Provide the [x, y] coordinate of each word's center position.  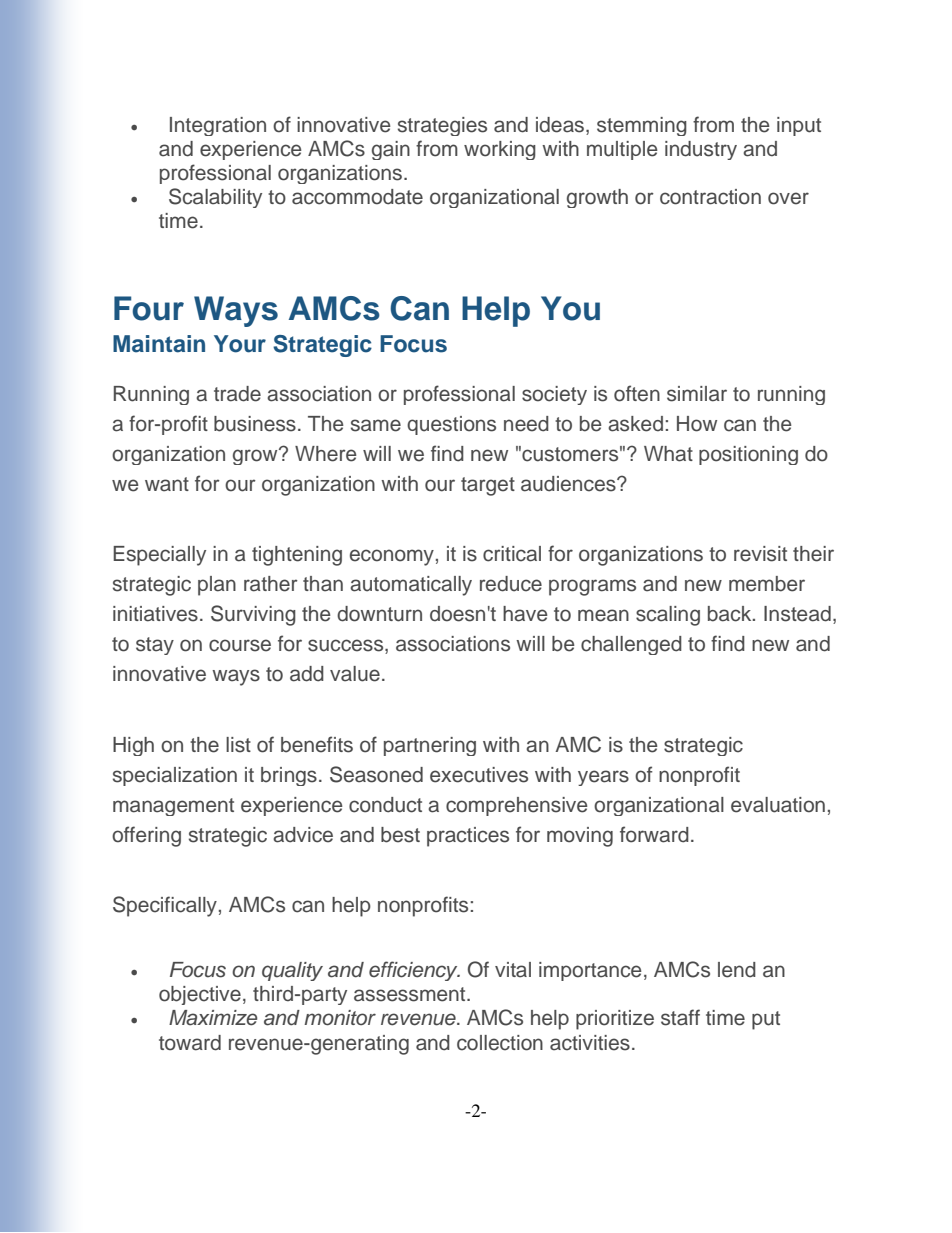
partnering [430, 746]
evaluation [778, 805]
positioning [748, 455]
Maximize [213, 1018]
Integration [218, 126]
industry [701, 150]
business [255, 424]
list [238, 745]
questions [451, 425]
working [500, 150]
